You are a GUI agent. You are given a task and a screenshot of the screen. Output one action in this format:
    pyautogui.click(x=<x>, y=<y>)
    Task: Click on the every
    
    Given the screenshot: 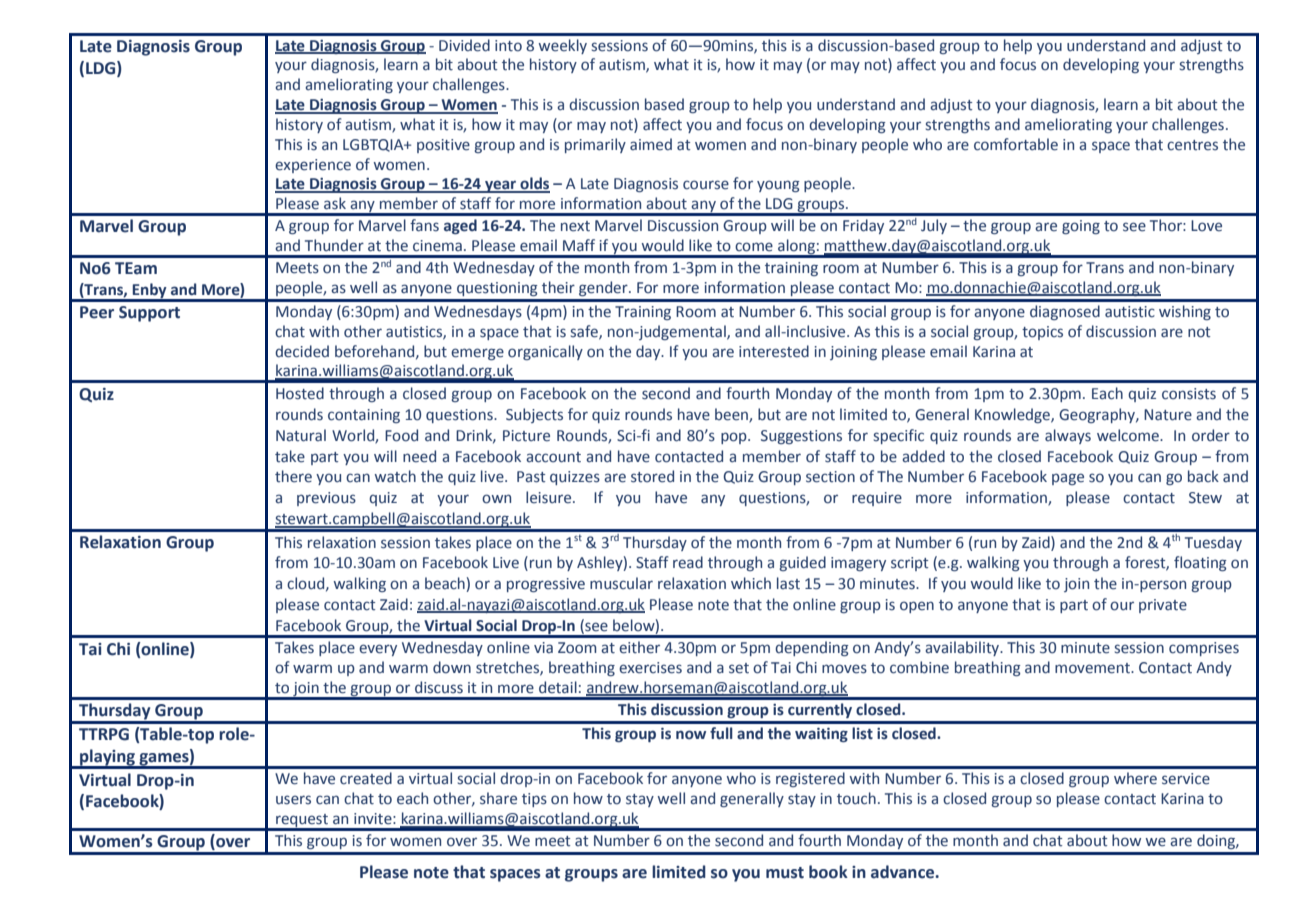 What is the action you would take?
    pyautogui.click(x=378, y=650)
